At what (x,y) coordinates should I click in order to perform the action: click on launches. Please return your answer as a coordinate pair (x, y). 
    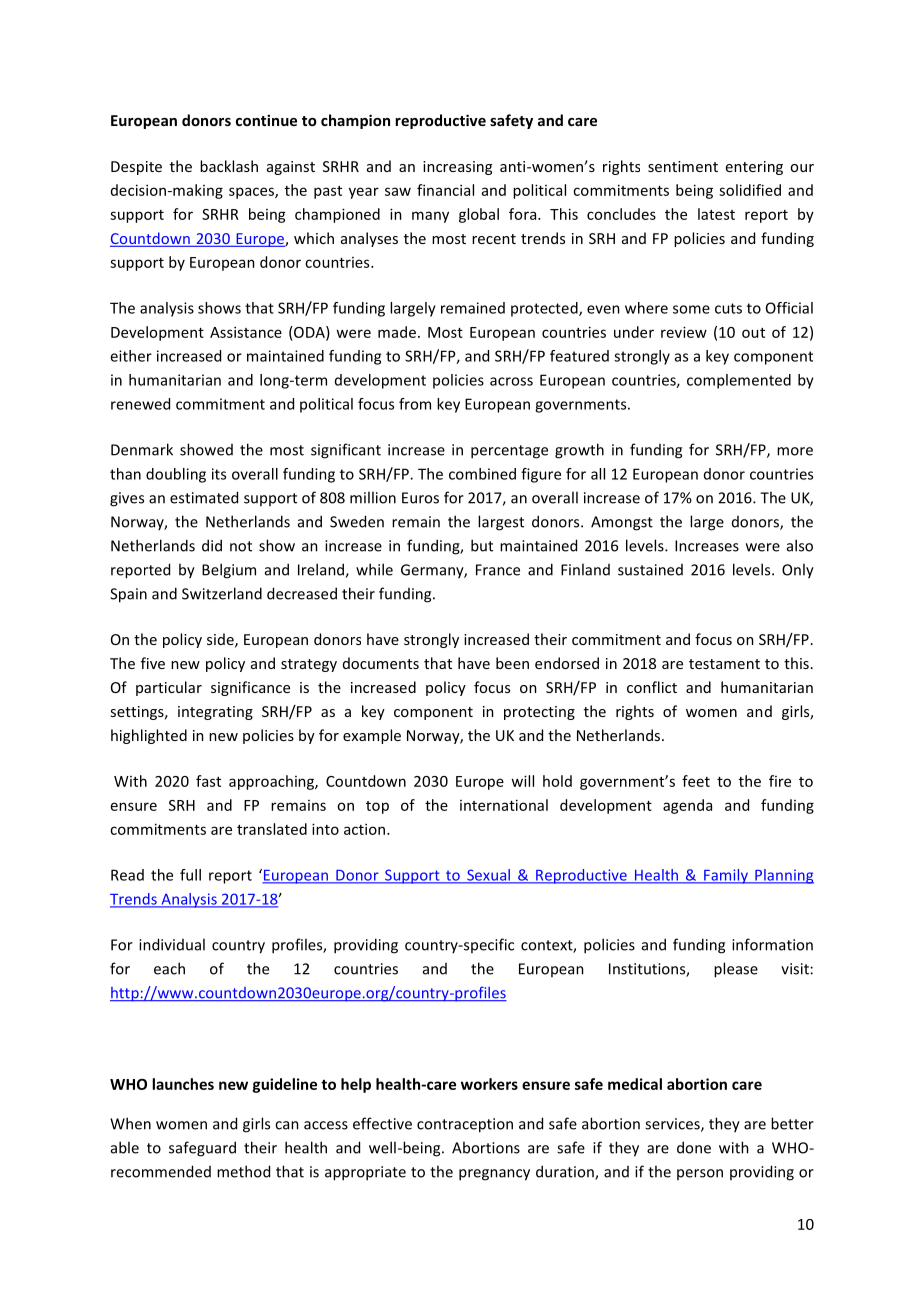
    Looking at the image, I should click on (183, 1084).
